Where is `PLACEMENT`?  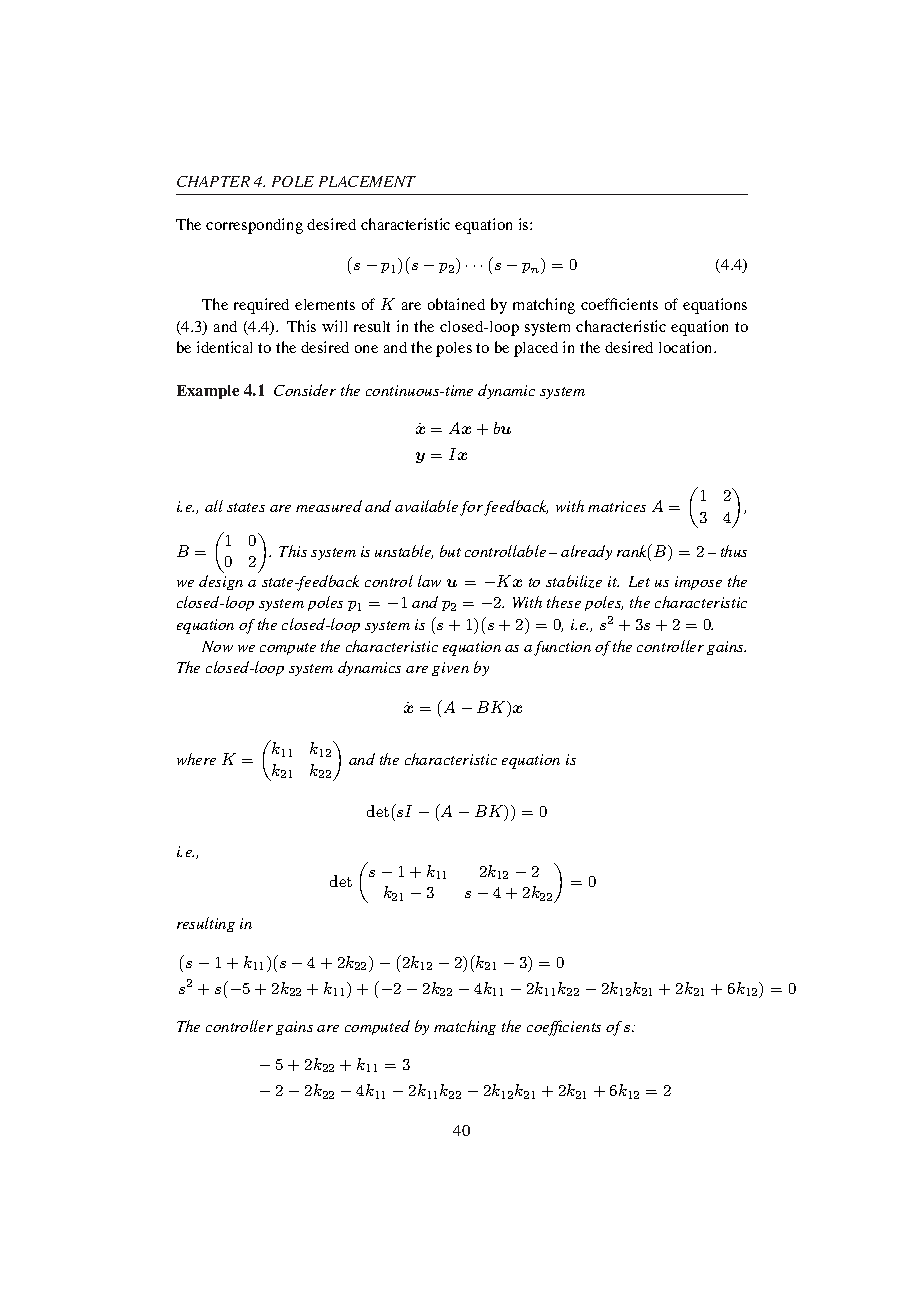 PLACEMENT is located at coordinates (367, 181).
